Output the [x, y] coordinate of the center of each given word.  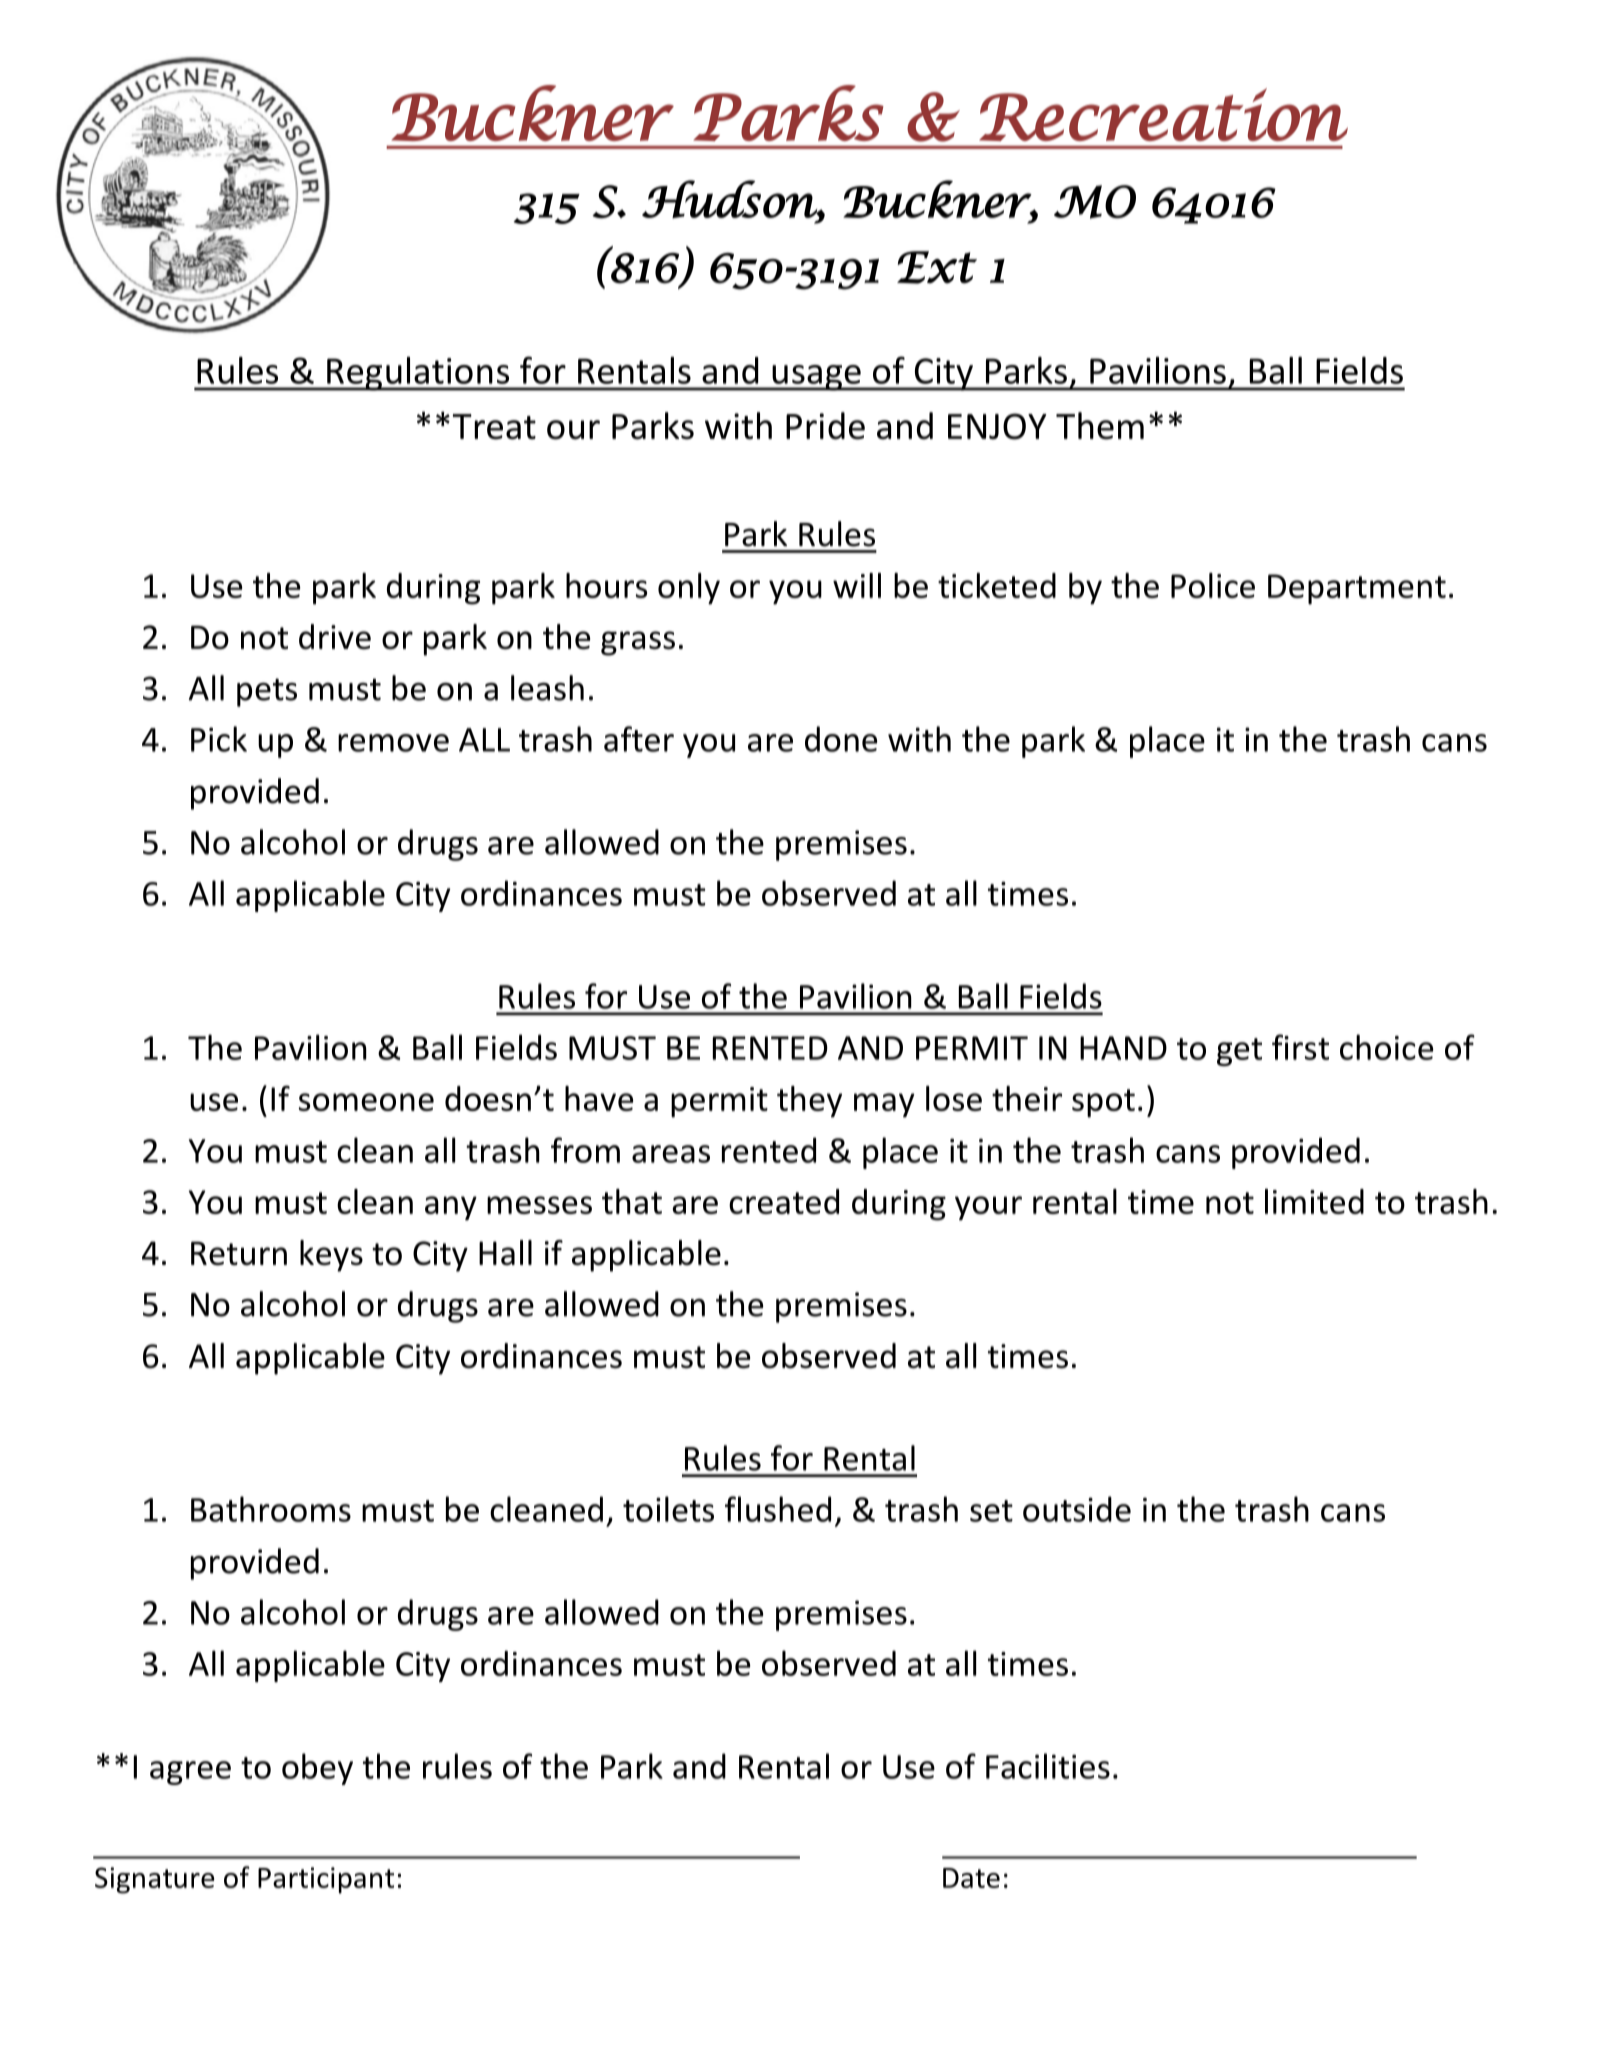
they [809, 1102]
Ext [937, 267]
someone [366, 1102]
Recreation [1163, 114]
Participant [326, 1880]
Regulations [418, 374]
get [1239, 1052]
